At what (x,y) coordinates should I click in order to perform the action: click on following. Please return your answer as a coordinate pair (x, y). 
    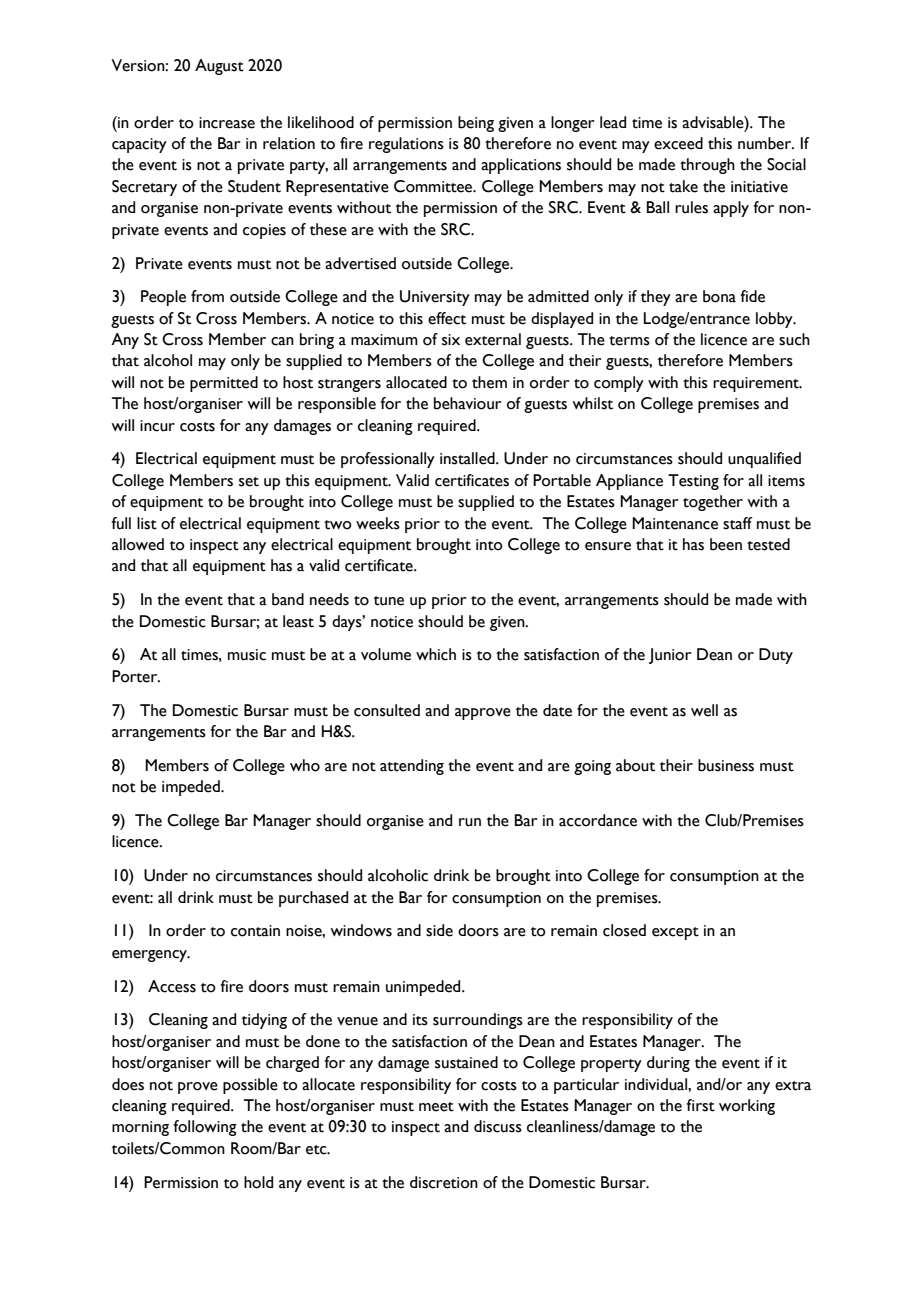
    Looking at the image, I should click on (205, 1128).
